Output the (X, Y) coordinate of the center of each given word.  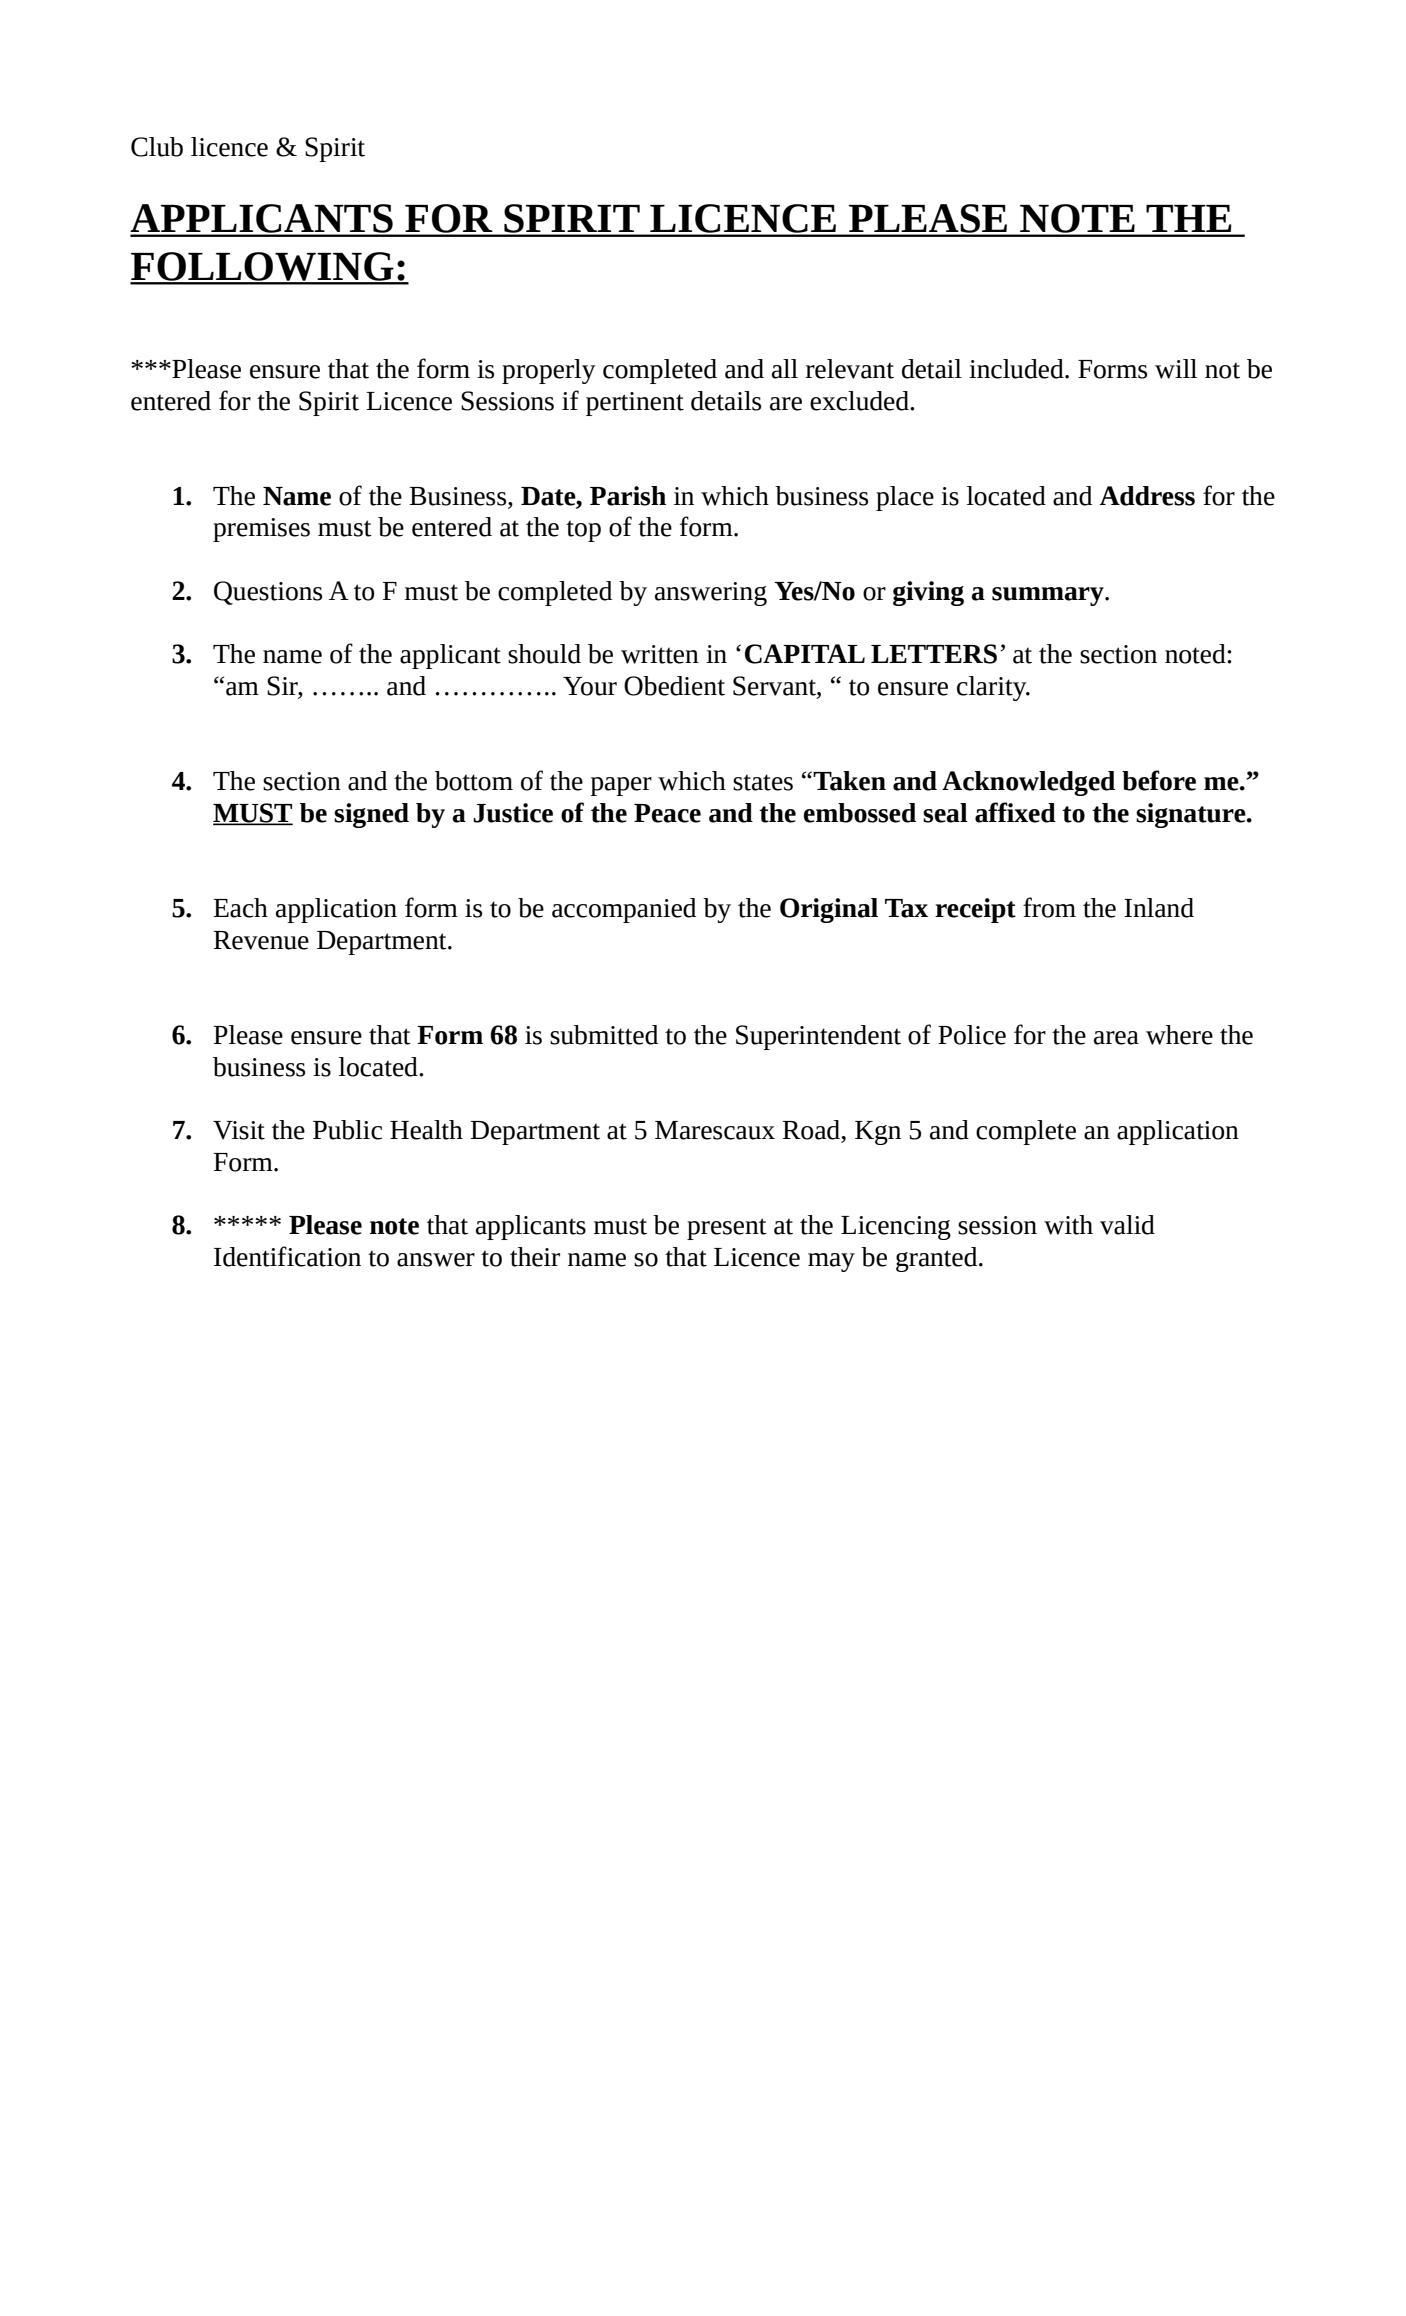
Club (157, 147)
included (1017, 369)
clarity (993, 688)
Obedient (674, 686)
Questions (268, 593)
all (785, 369)
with (1068, 1225)
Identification (287, 1256)
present (727, 1229)
